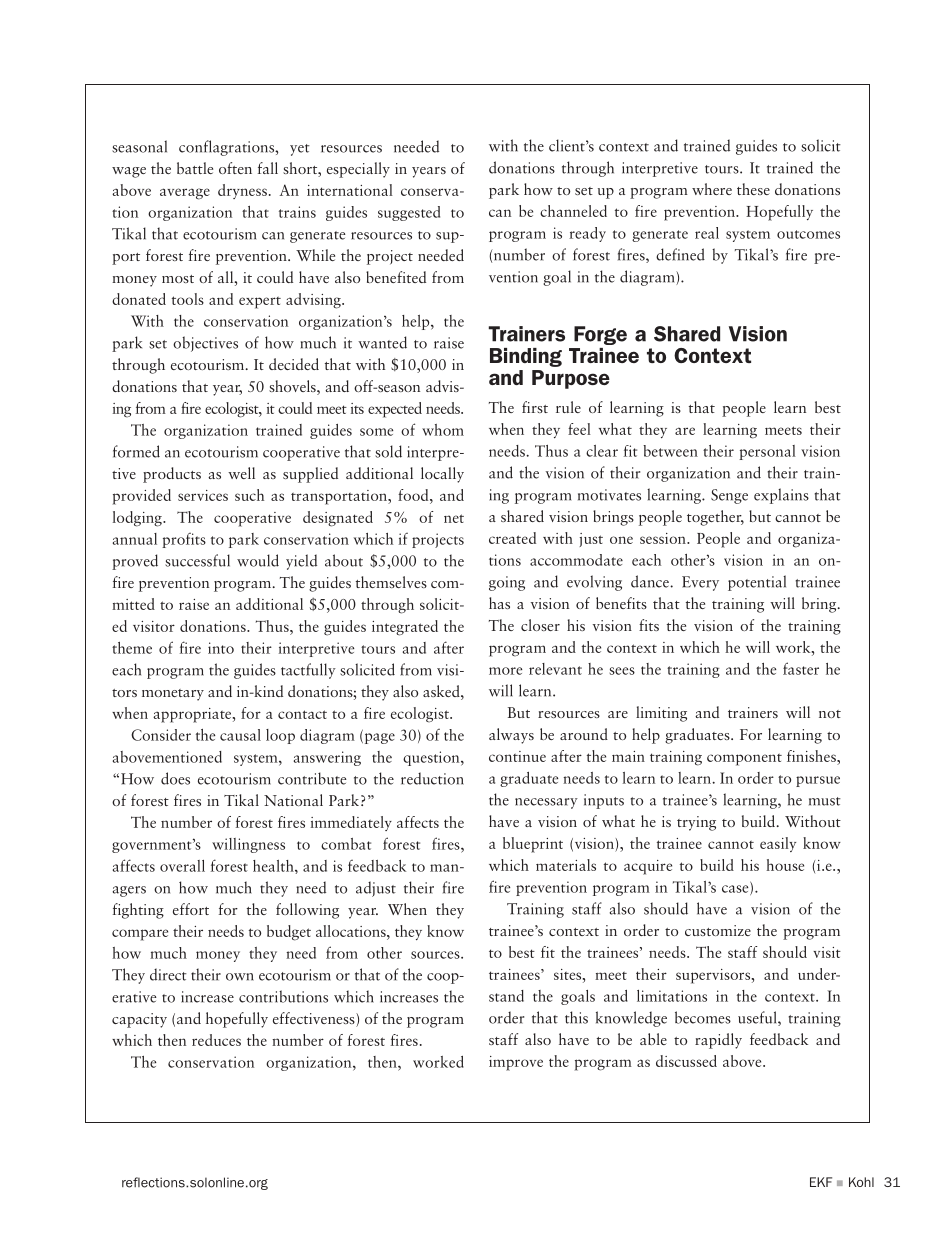  Describe the element at coordinates (767, 452) in the screenshot. I see `personal` at that location.
